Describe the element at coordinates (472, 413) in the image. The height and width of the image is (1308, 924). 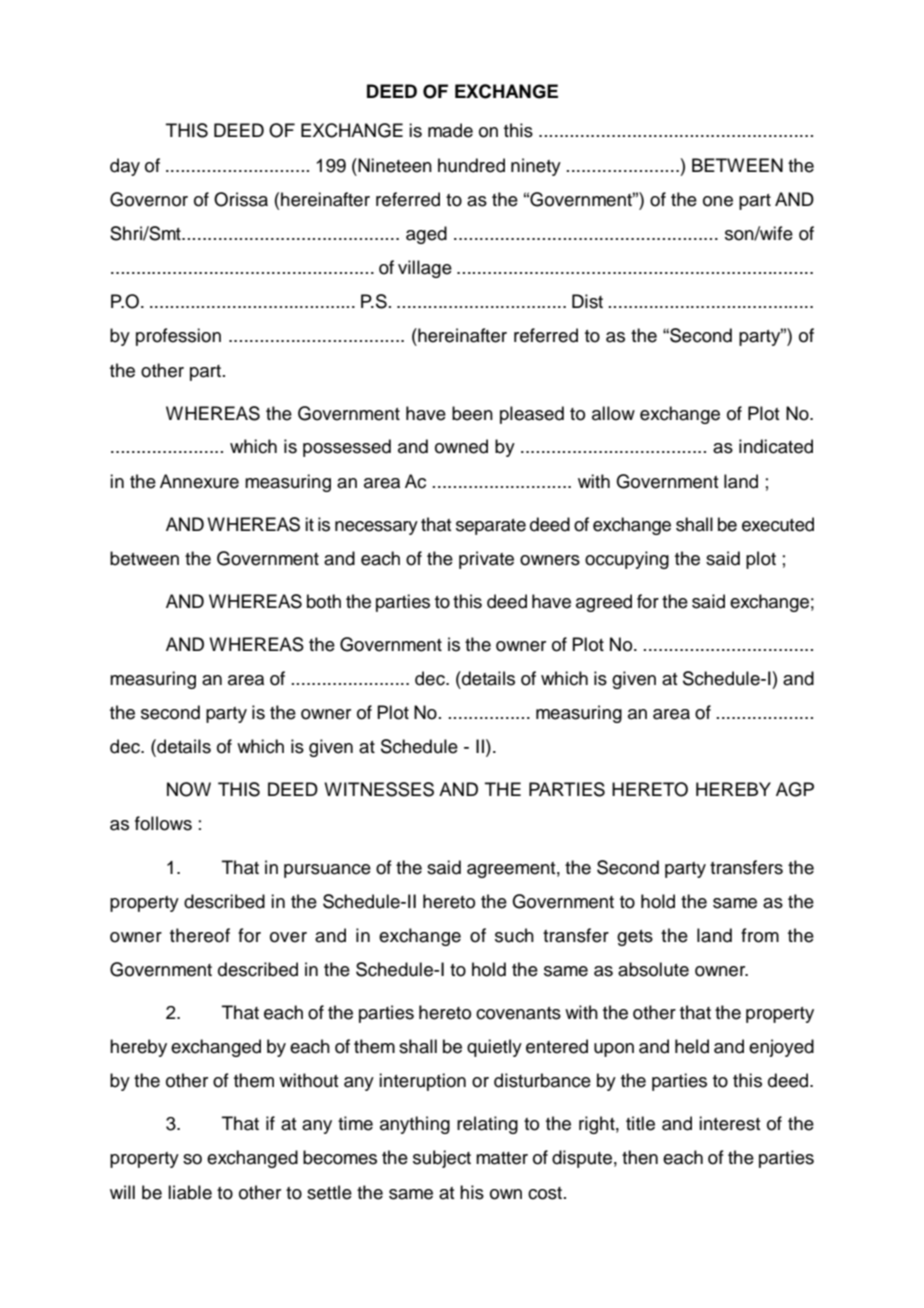
I see `been` at that location.
